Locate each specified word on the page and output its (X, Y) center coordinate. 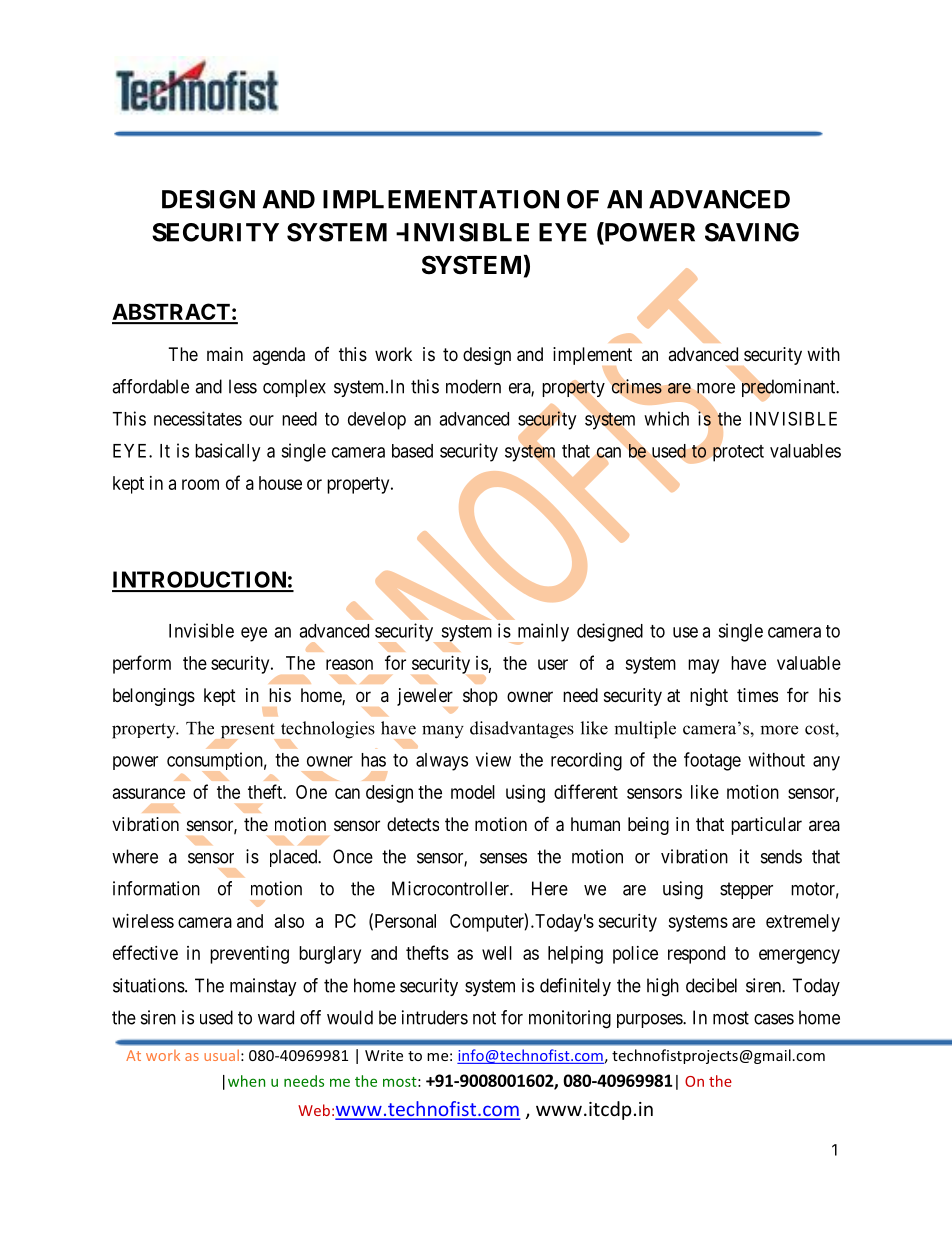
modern (473, 386)
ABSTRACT (172, 313)
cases (774, 1019)
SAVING (752, 232)
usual (221, 1055)
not (484, 1018)
